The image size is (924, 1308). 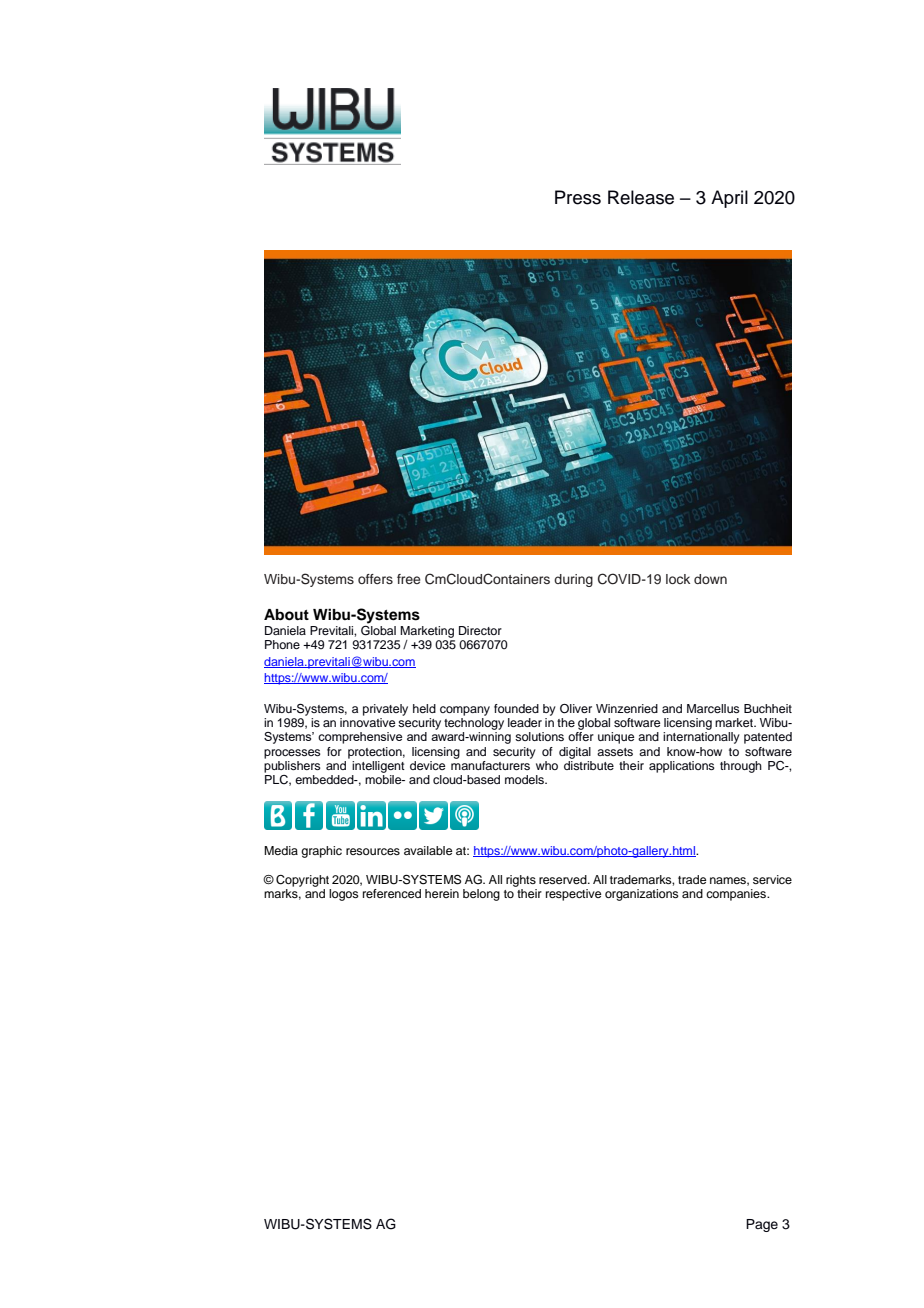 What do you see at coordinates (392, 893) in the document?
I see `referenced` at bounding box center [392, 893].
